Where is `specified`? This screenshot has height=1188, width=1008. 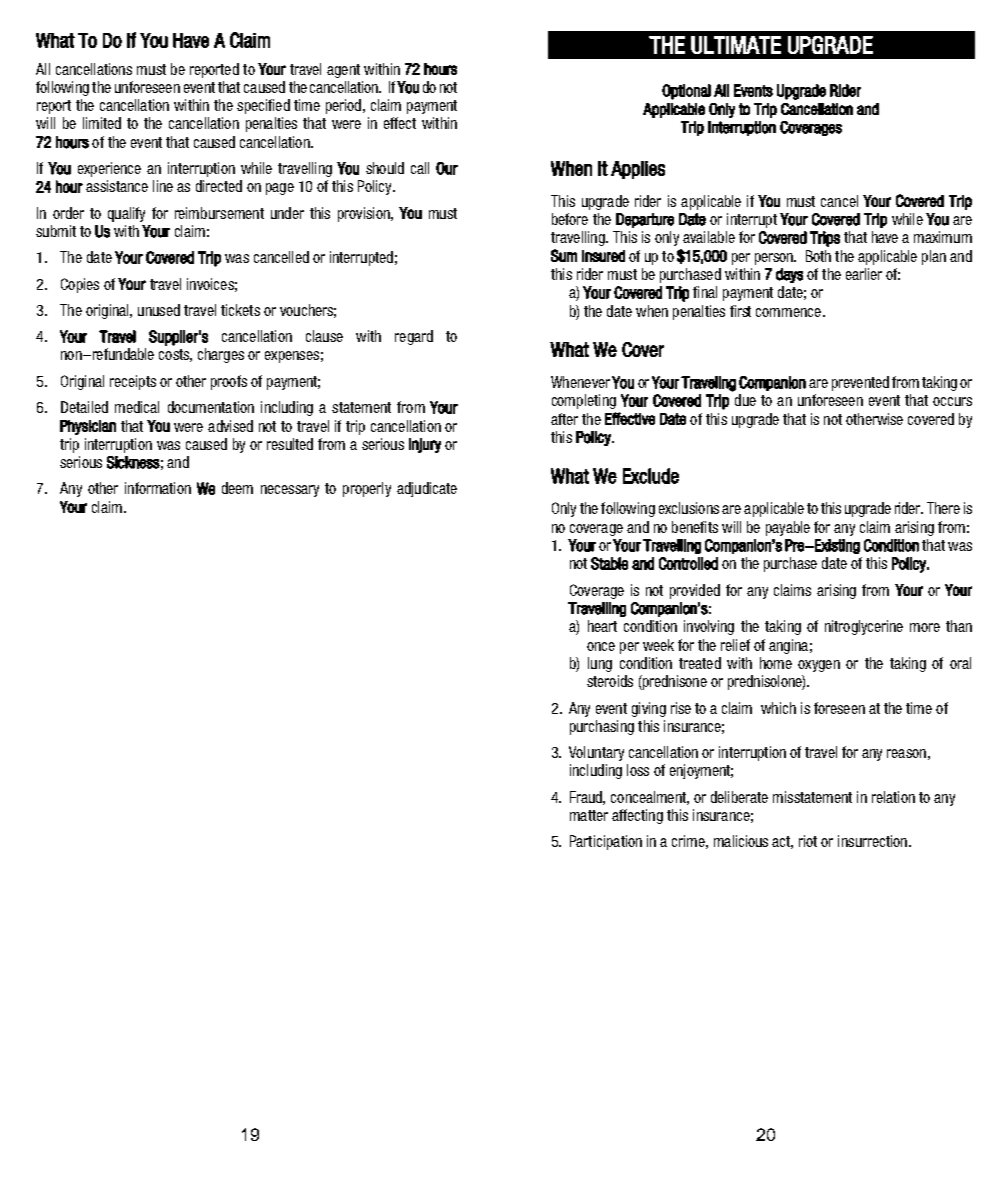
specified is located at coordinates (263, 106).
